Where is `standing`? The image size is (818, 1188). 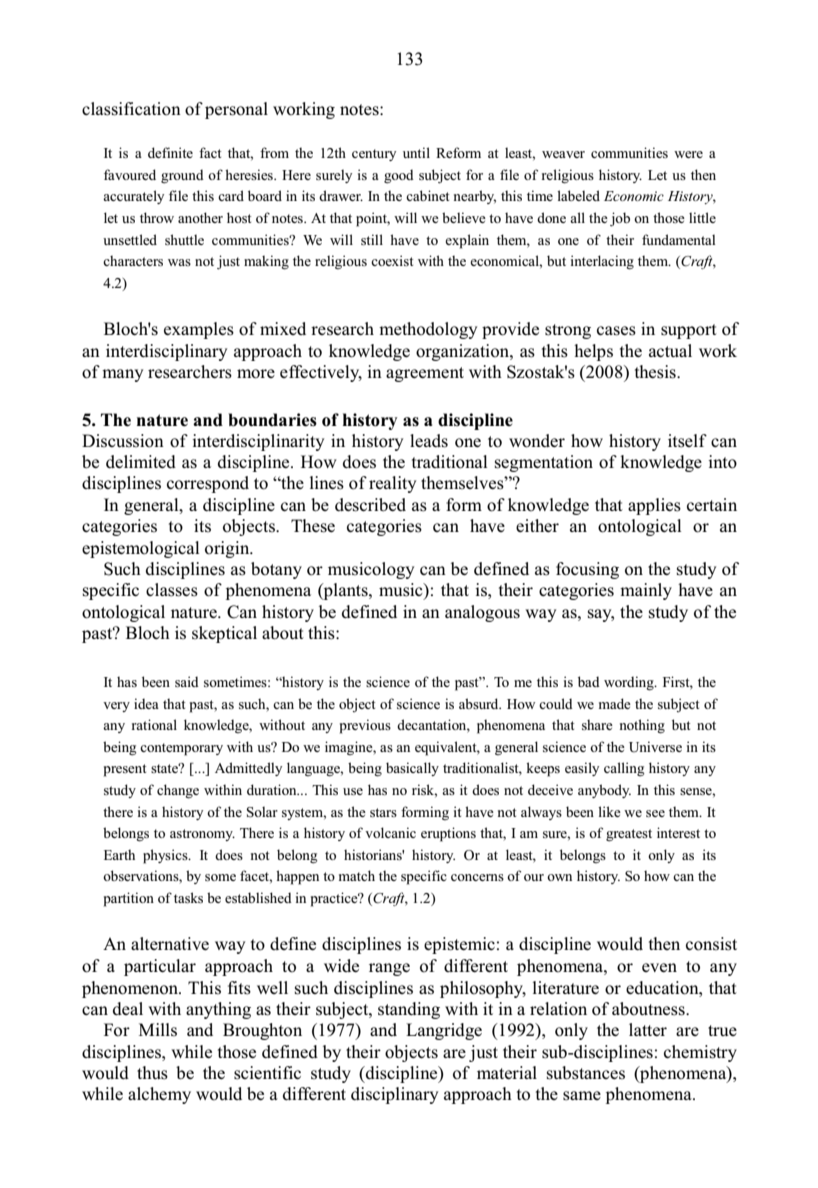
standing is located at coordinates (409, 1010).
